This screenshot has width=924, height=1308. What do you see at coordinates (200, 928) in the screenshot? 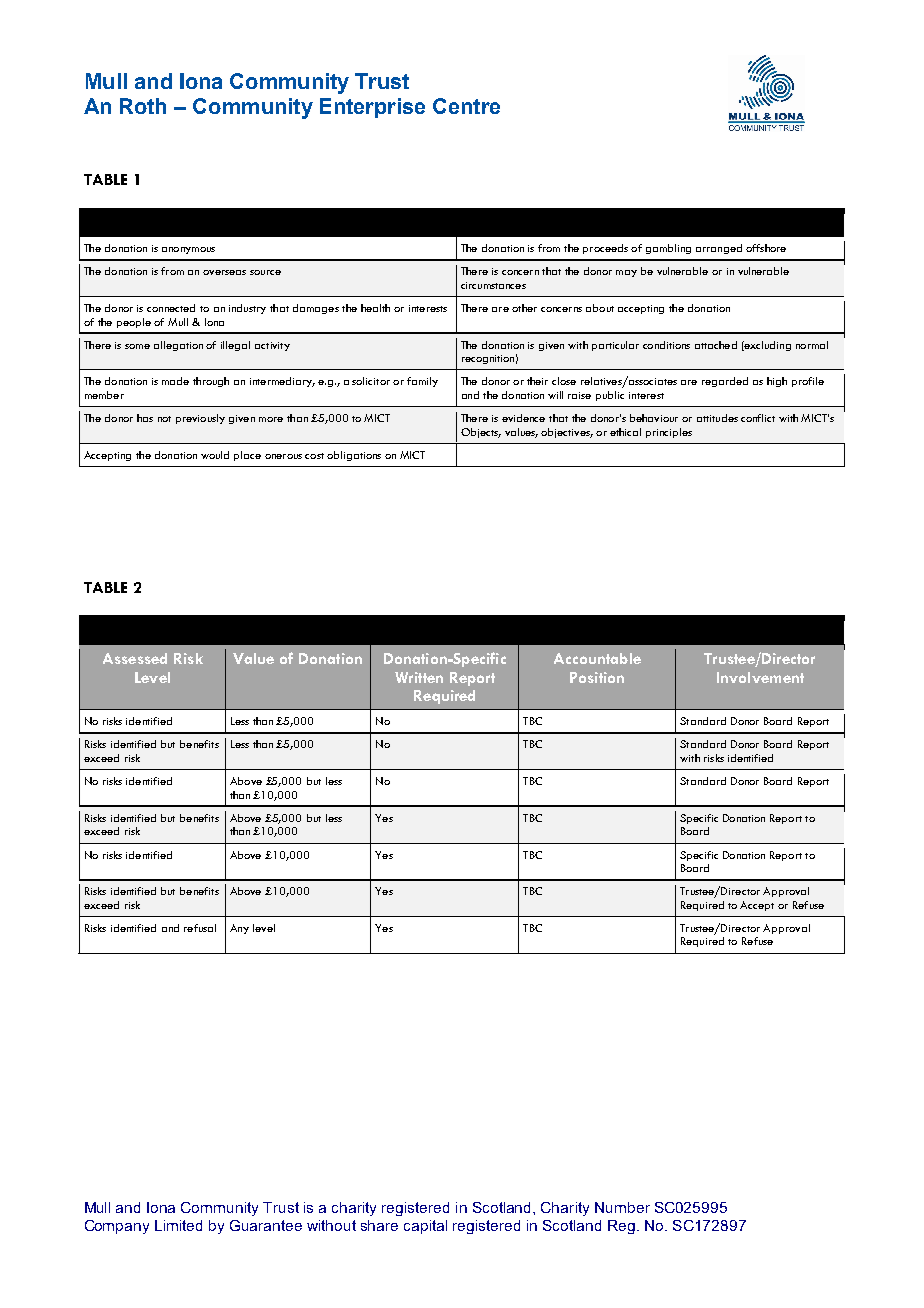
I see `refusal` at bounding box center [200, 928].
